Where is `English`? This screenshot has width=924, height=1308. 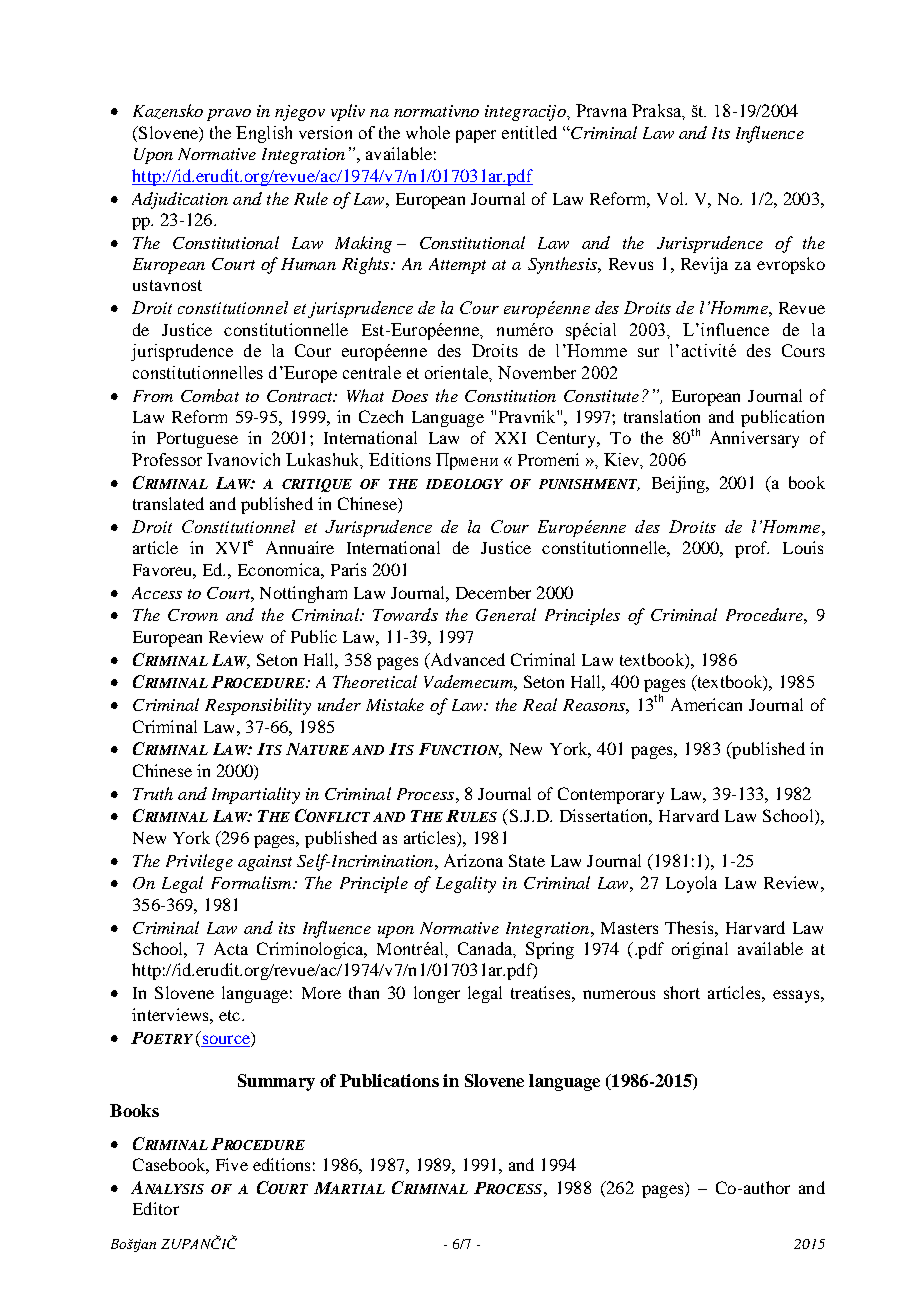 English is located at coordinates (264, 134).
